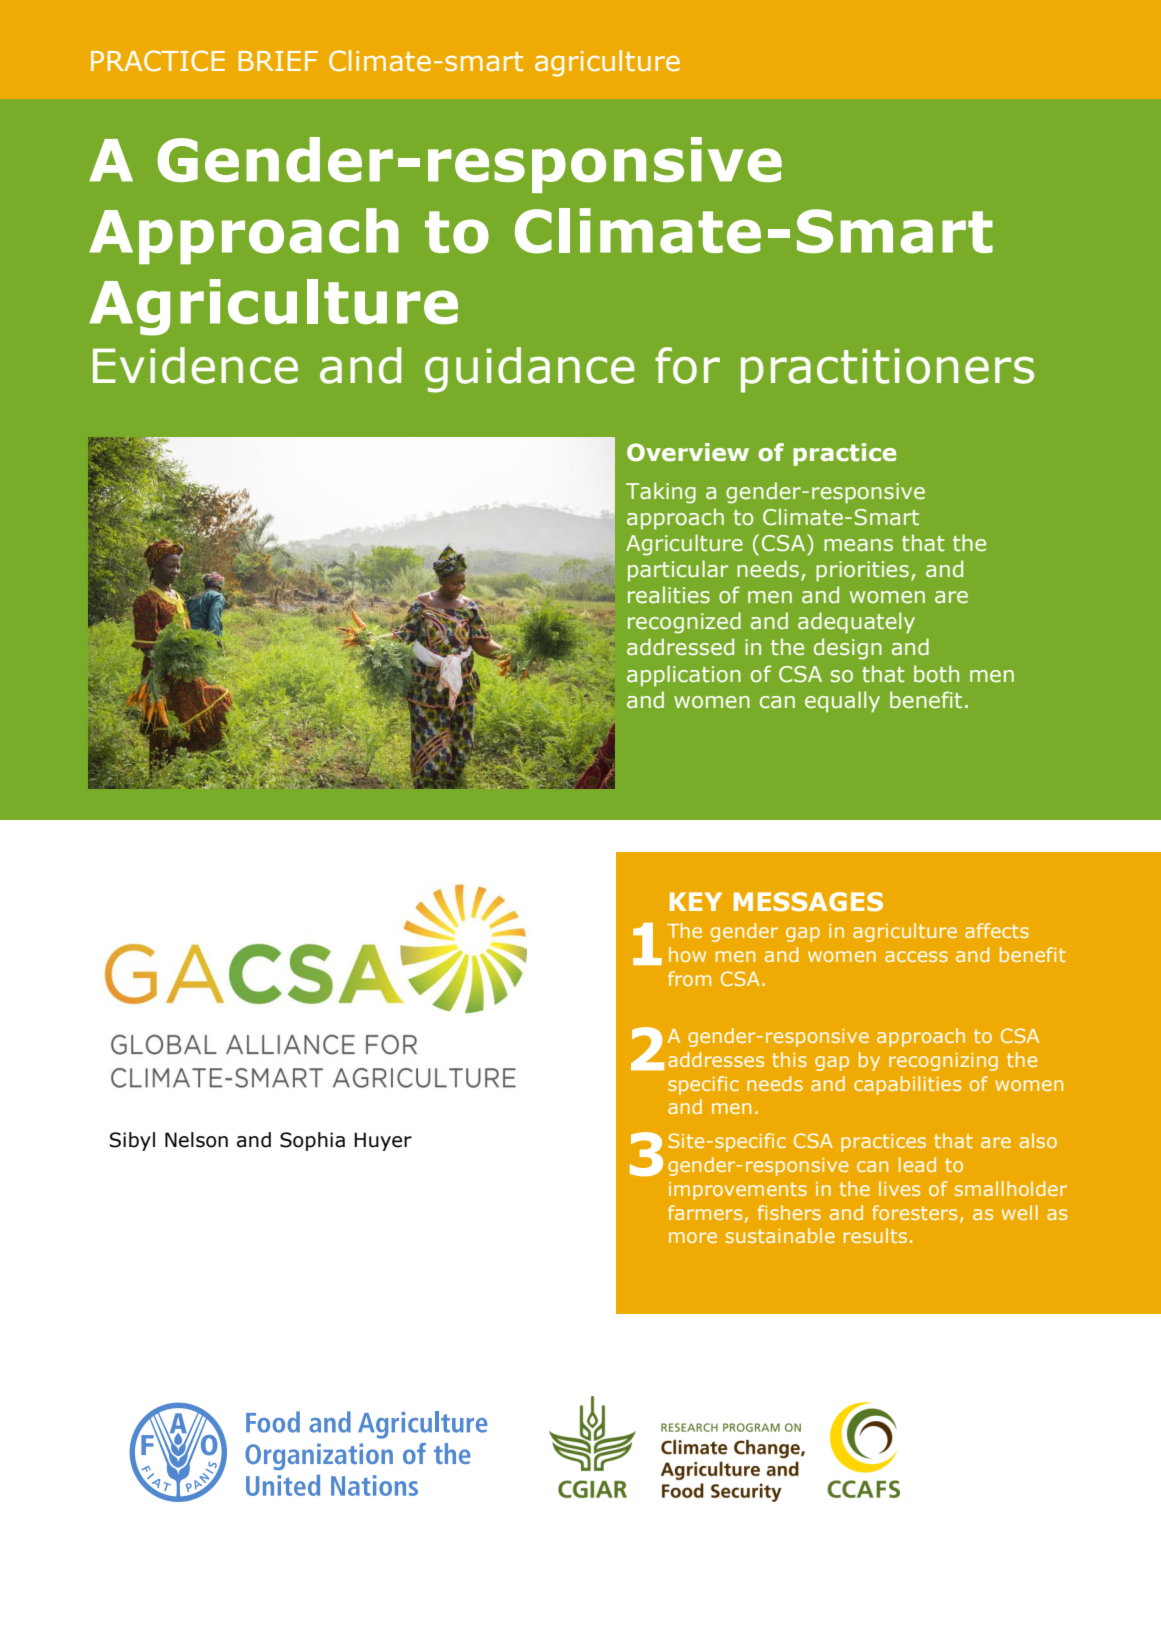 The image size is (1161, 1642). What do you see at coordinates (529, 370) in the page?
I see `guidance` at bounding box center [529, 370].
